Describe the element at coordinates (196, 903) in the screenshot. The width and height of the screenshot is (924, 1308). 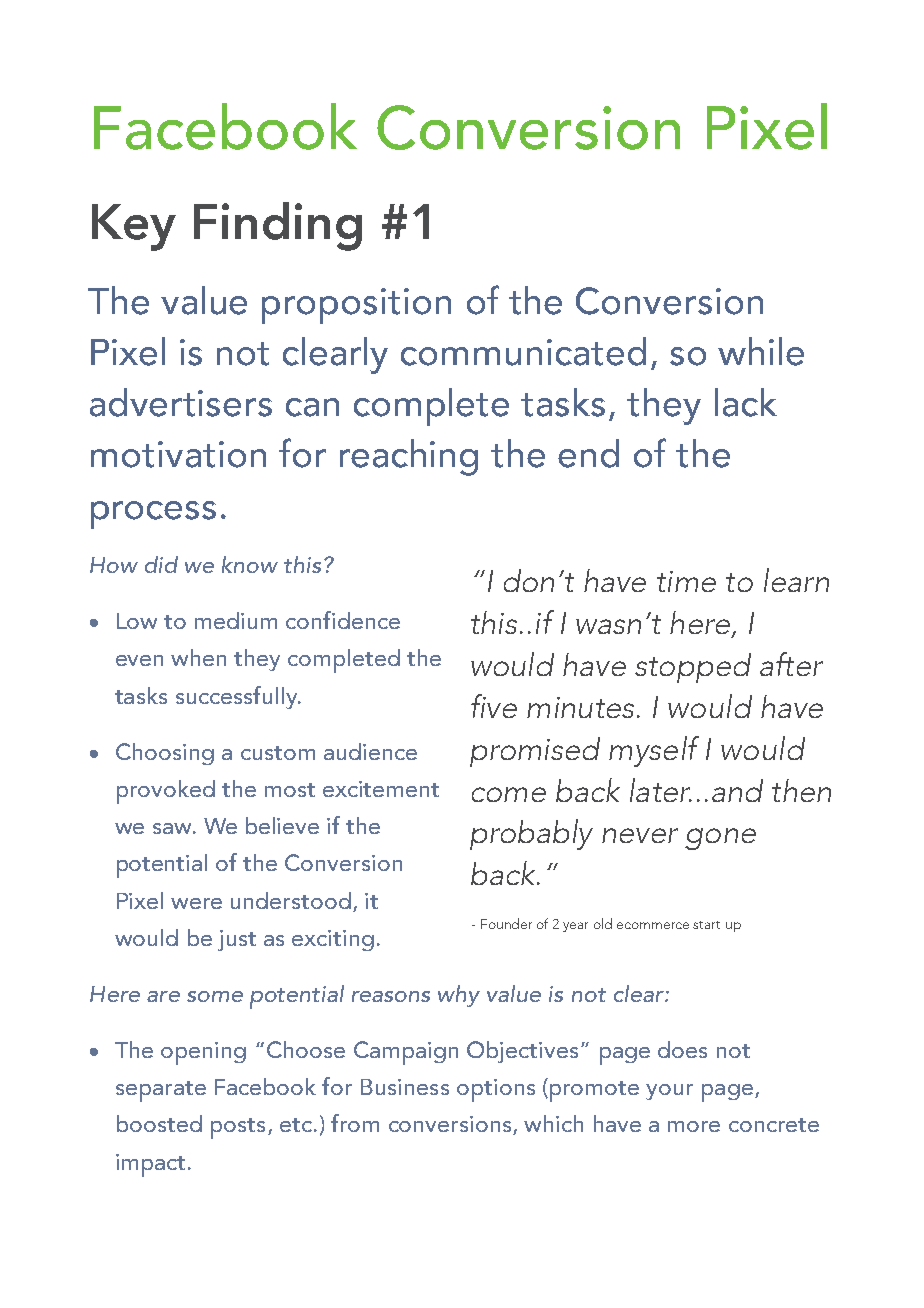
I see `were` at that location.
